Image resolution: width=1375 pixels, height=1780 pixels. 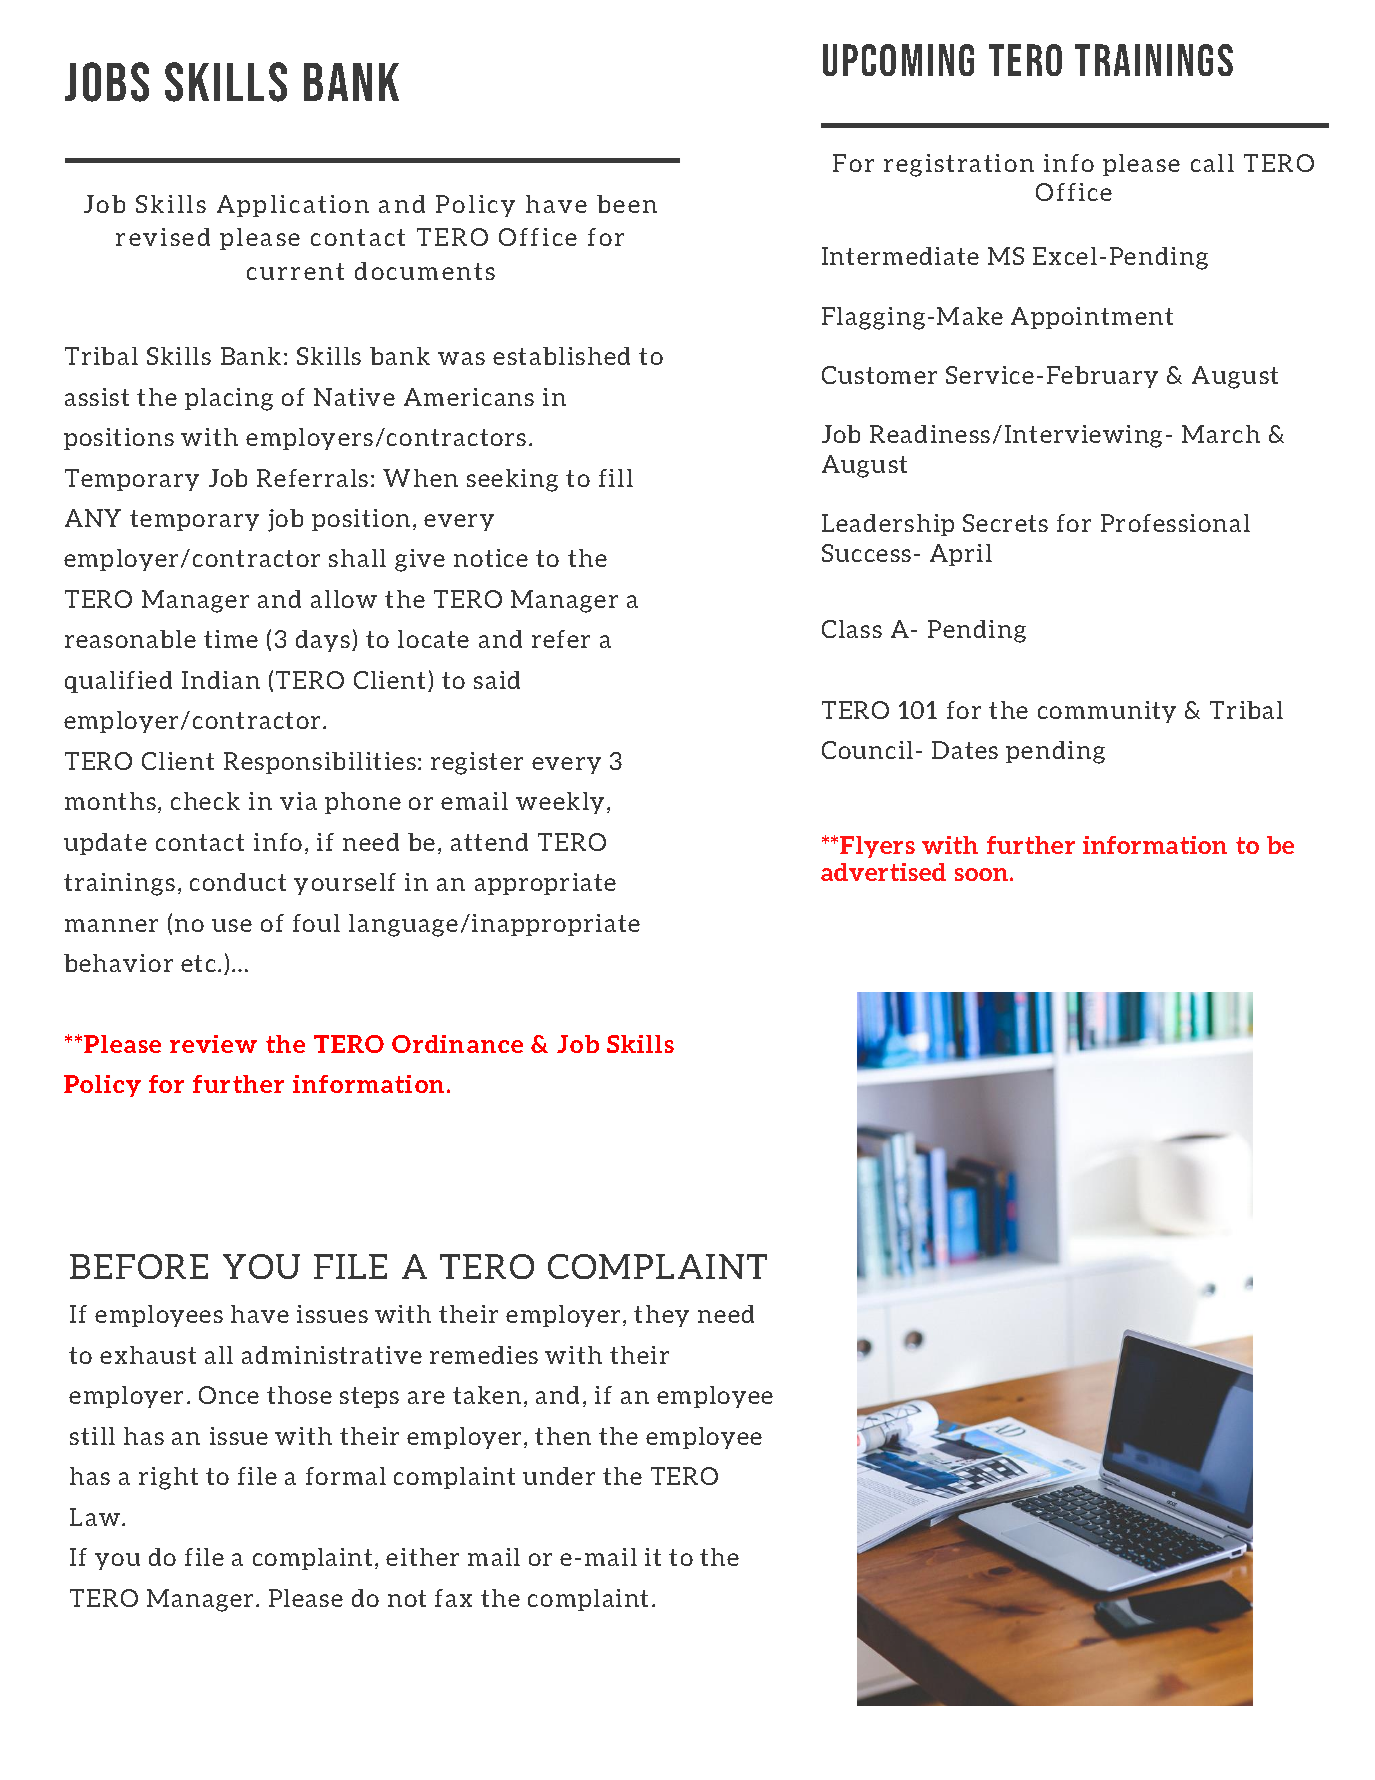 What do you see at coordinates (168, 1478) in the screenshot?
I see `right` at bounding box center [168, 1478].
